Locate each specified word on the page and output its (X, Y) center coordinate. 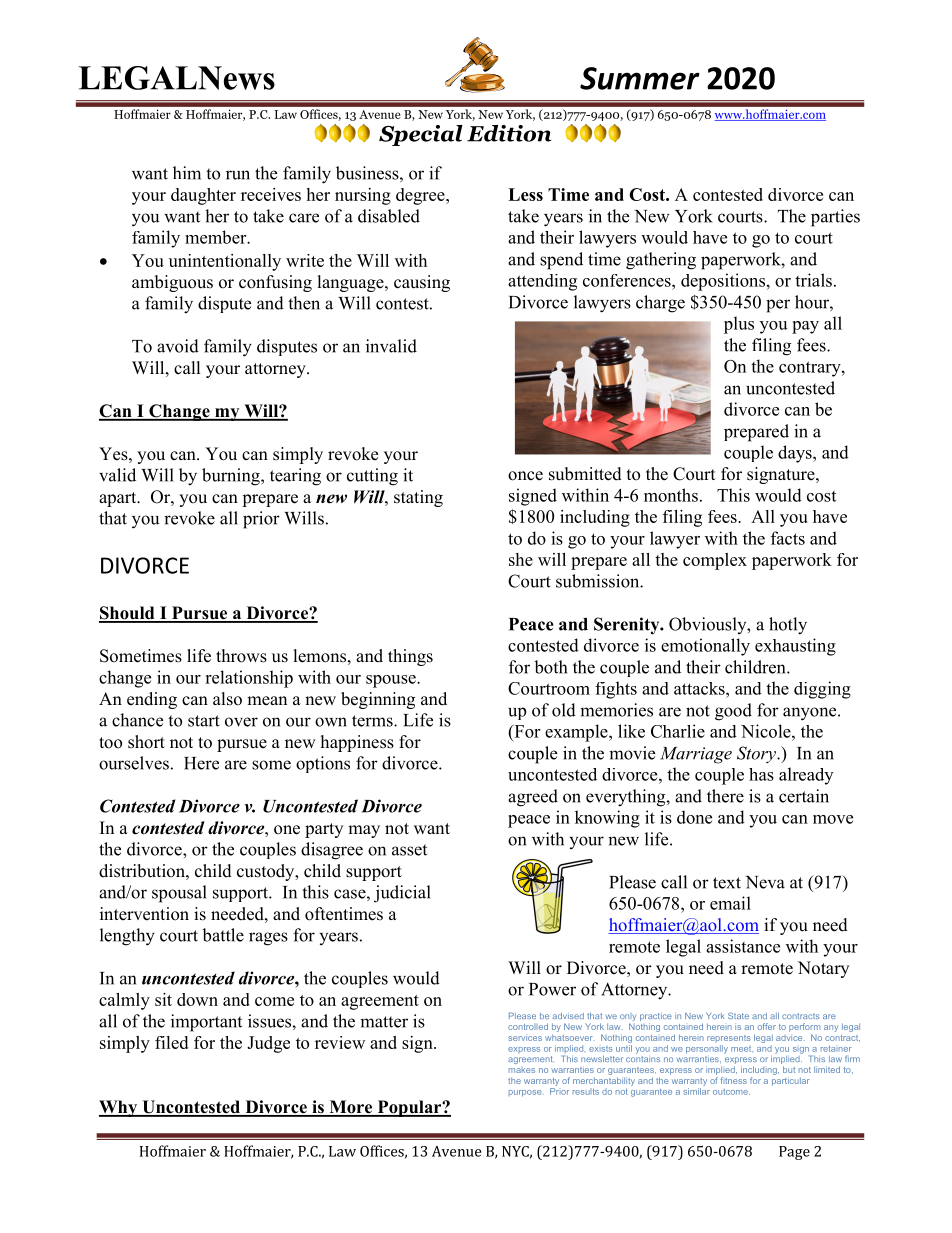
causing (422, 283)
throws (241, 656)
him (187, 173)
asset (409, 850)
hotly (788, 626)
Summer (640, 78)
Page (794, 1153)
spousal (179, 894)
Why (119, 1108)
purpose (525, 1093)
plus (739, 325)
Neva (765, 882)
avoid (178, 346)
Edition (509, 133)
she (521, 559)
